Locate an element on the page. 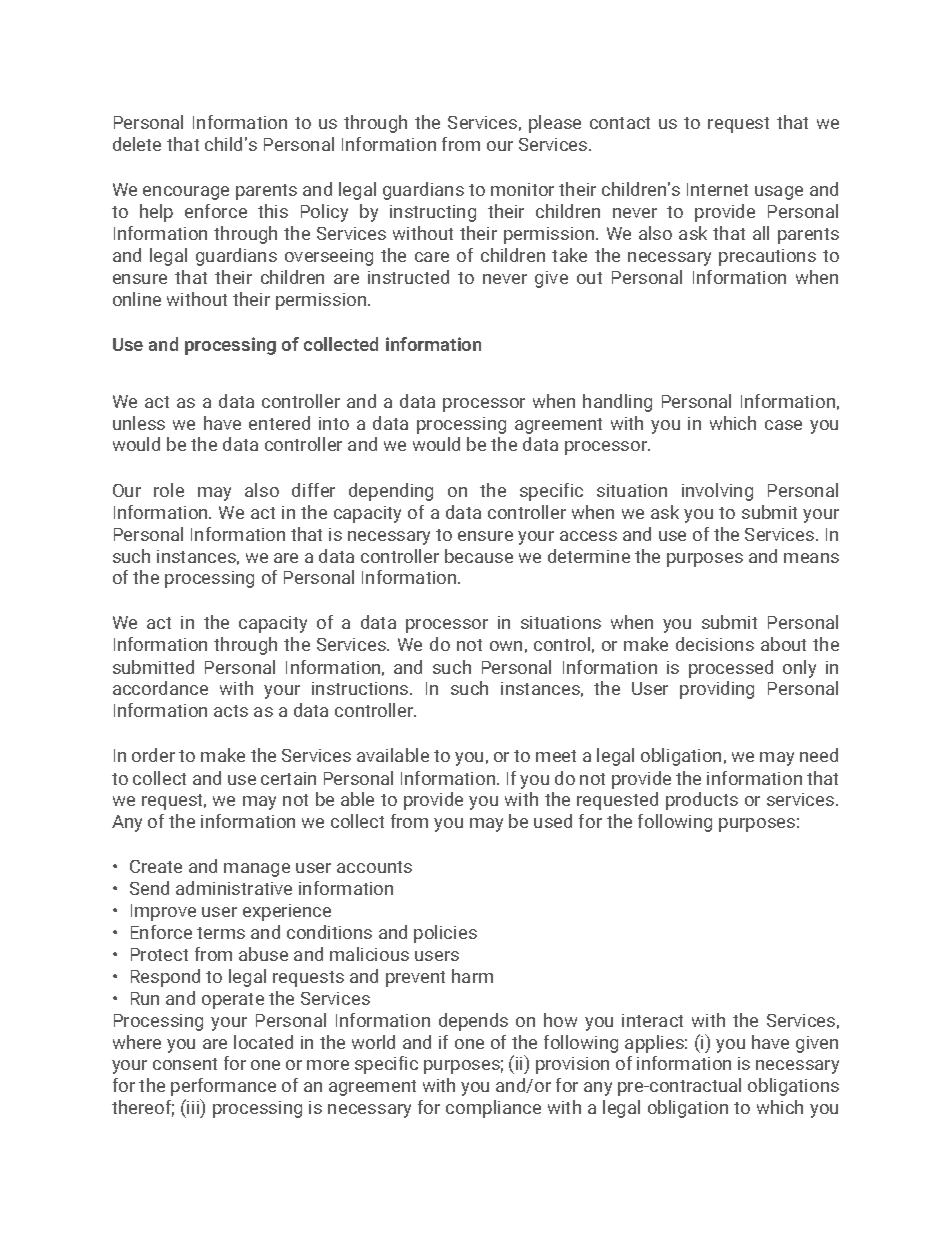 The height and width of the page is (1233, 952). entered is located at coordinates (279, 423).
